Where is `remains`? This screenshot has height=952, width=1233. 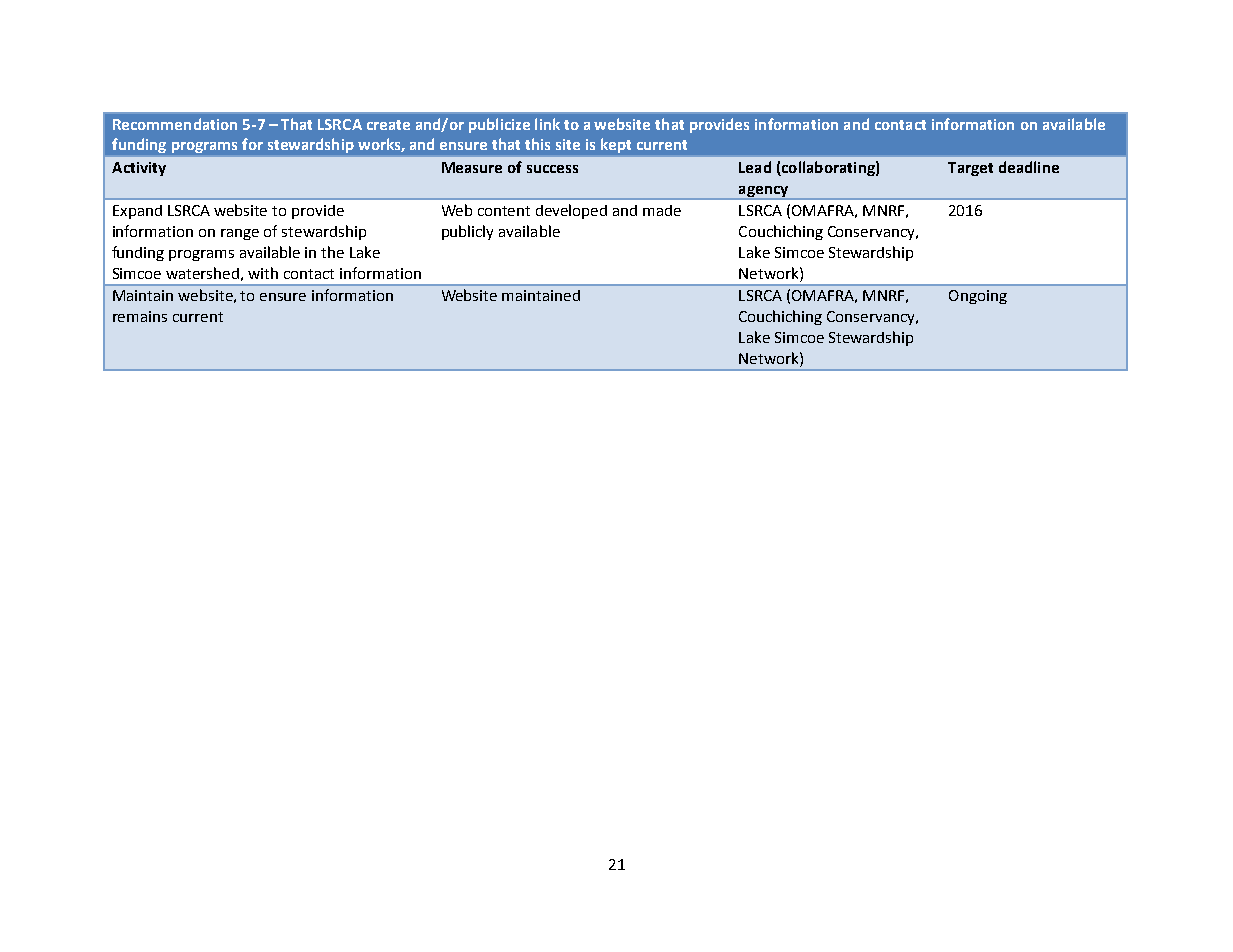
remains is located at coordinates (140, 316).
